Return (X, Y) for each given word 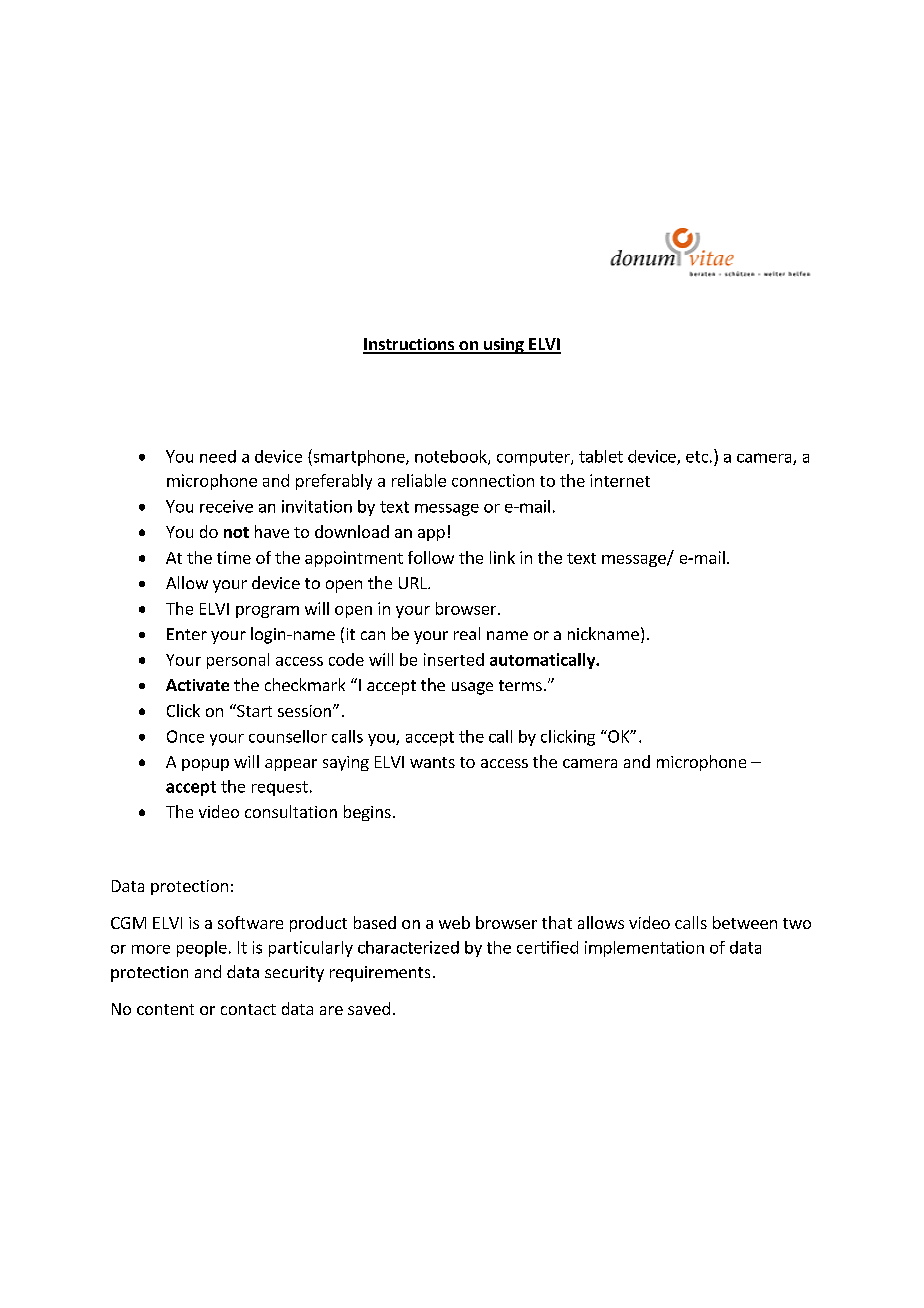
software (250, 922)
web (454, 922)
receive (226, 506)
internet (620, 480)
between (745, 922)
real (467, 633)
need (218, 456)
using (504, 346)
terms (520, 685)
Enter (187, 634)
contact (248, 1009)
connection (493, 480)
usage (472, 688)
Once (185, 736)
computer (534, 458)
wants (432, 762)
